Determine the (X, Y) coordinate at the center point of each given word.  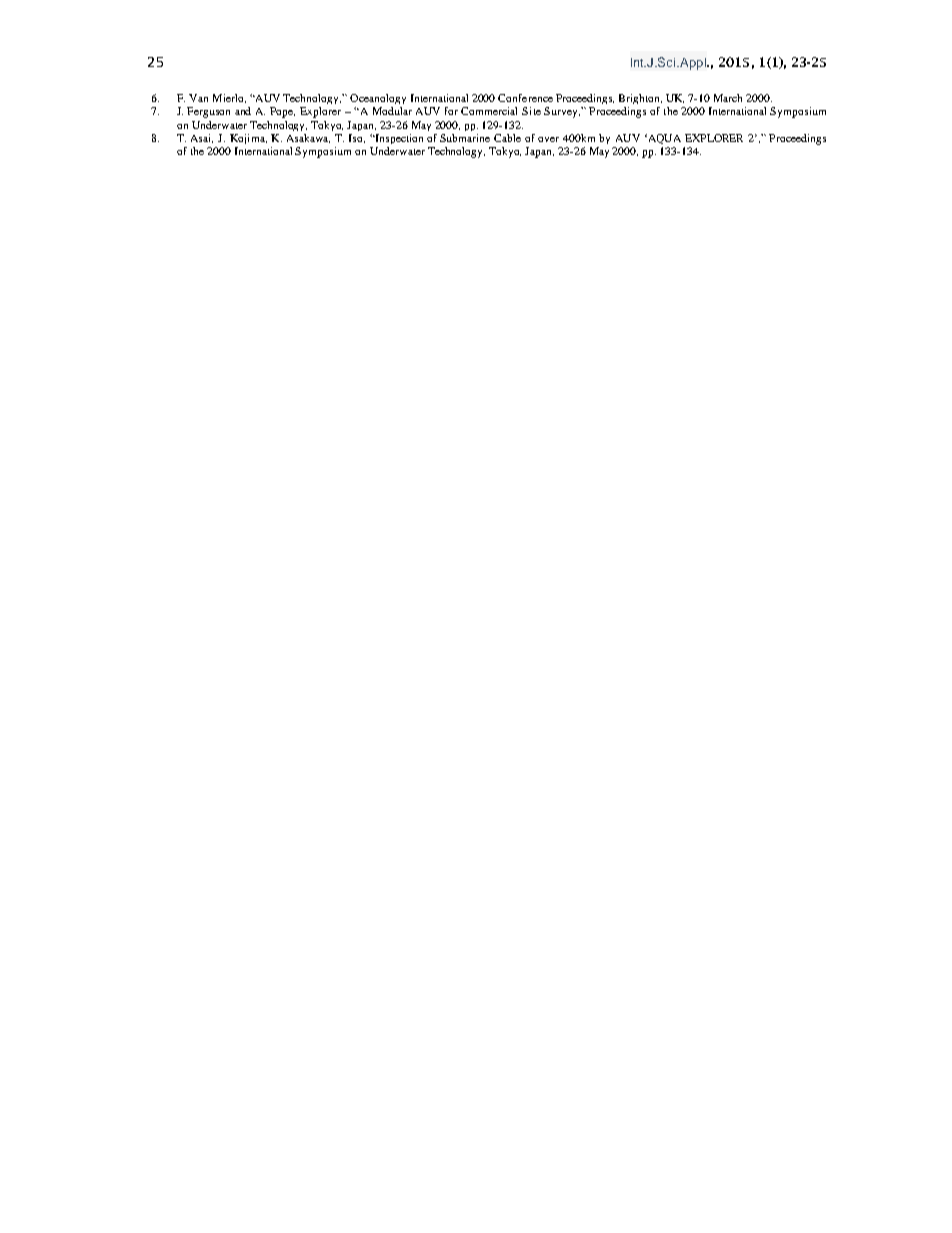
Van (198, 98)
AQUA (663, 139)
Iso (357, 138)
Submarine (465, 138)
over (548, 139)
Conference (525, 98)
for (451, 111)
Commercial (489, 111)
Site (531, 111)
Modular (392, 111)
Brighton (640, 99)
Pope (282, 112)
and (243, 111)
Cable (507, 138)
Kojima (248, 139)
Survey (562, 112)
